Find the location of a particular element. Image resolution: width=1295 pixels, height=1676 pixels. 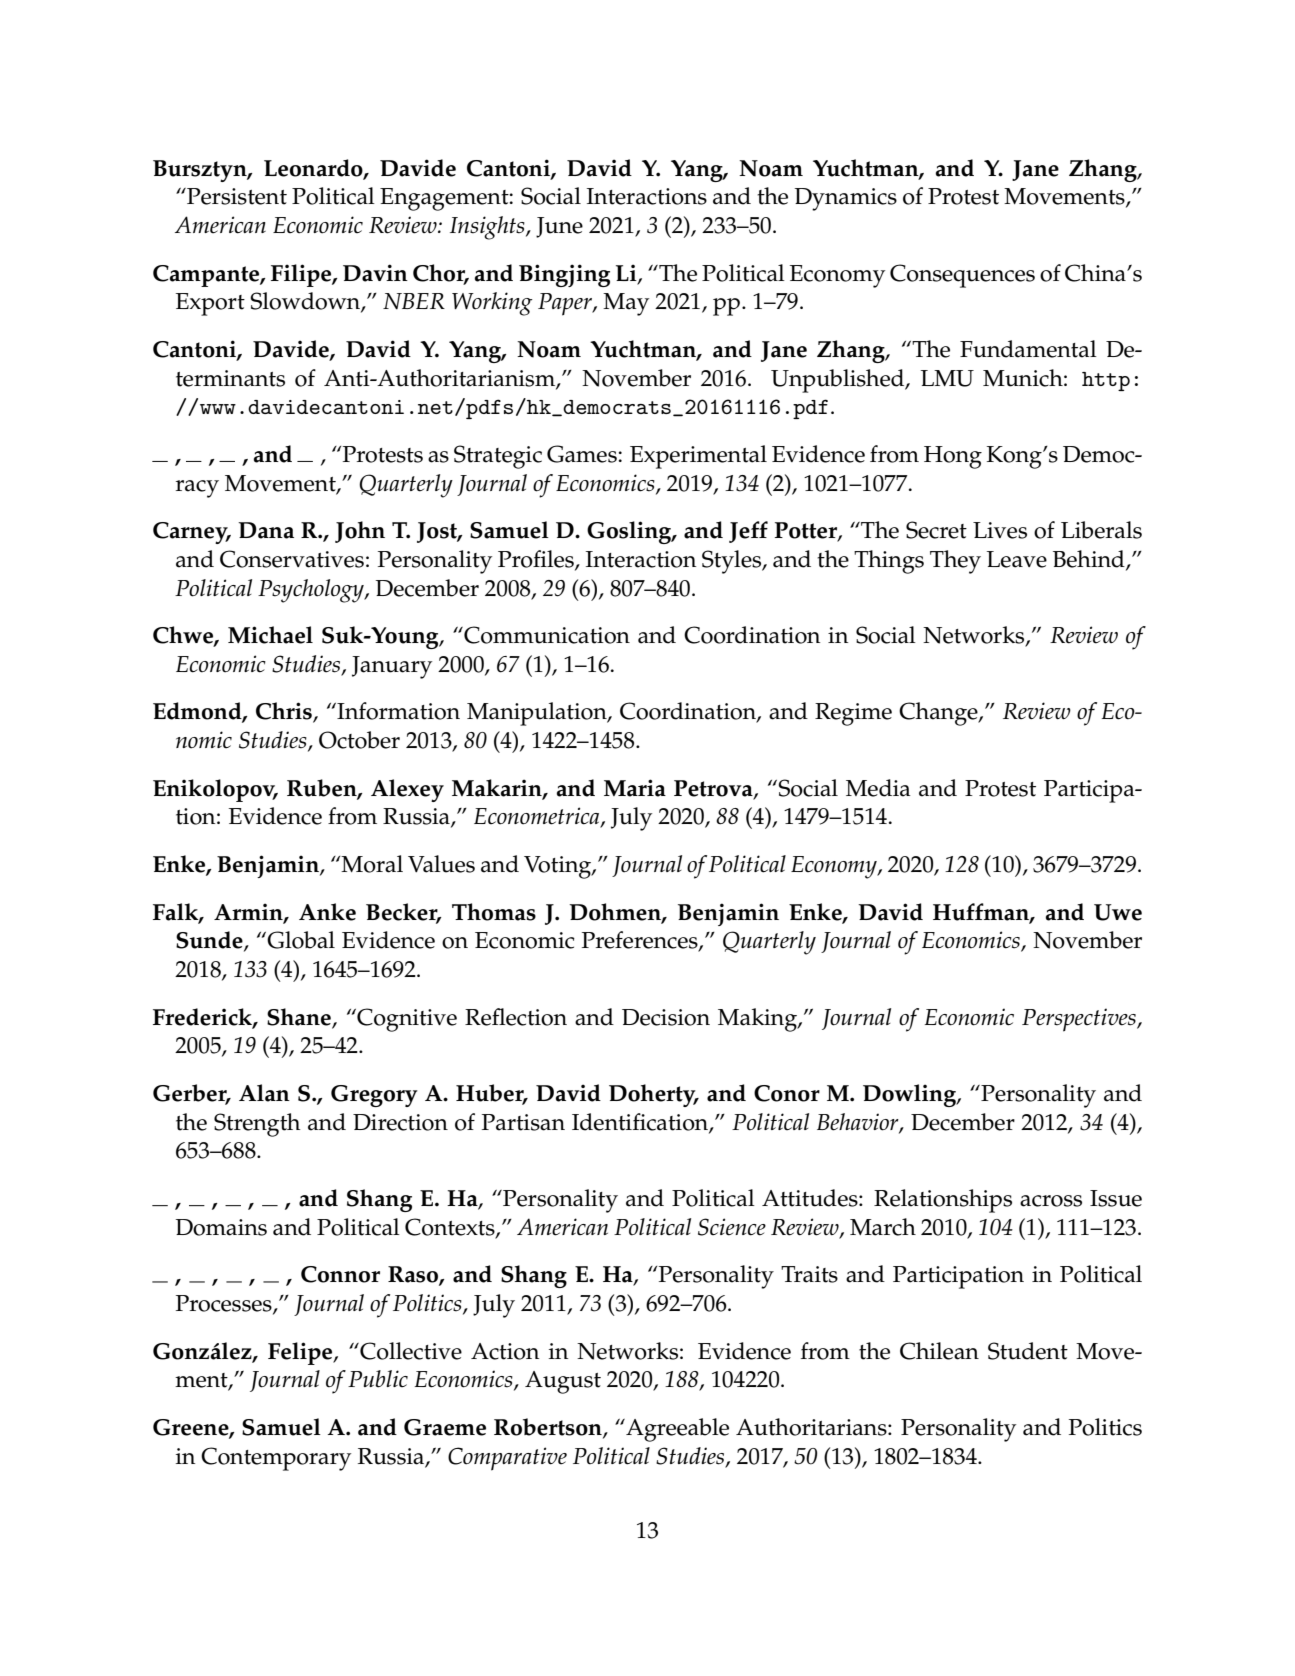

Maria is located at coordinates (635, 788).
